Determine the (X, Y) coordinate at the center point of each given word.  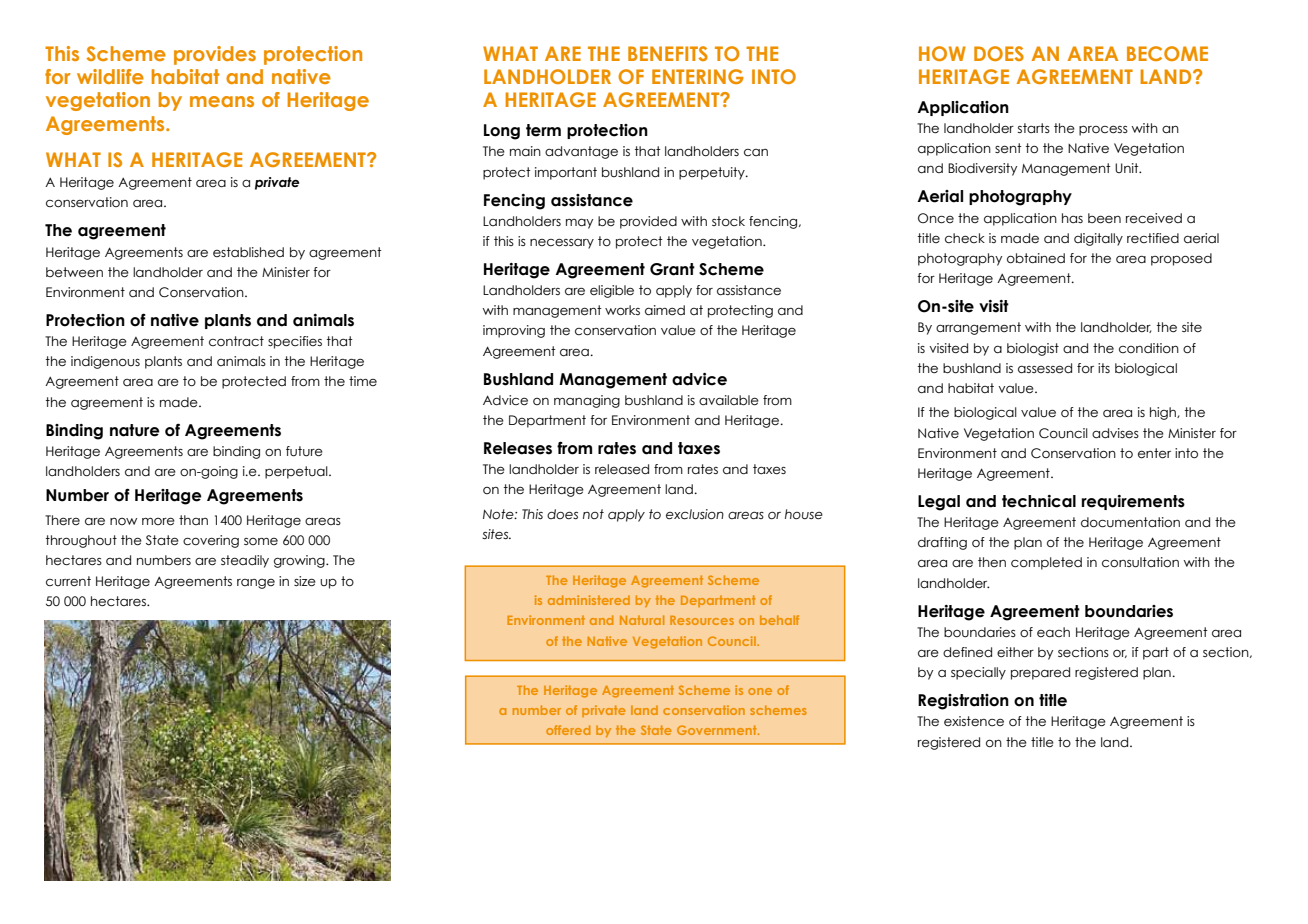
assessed (1045, 368)
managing (587, 401)
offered (568, 730)
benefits (668, 53)
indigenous (105, 362)
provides (215, 55)
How (942, 53)
